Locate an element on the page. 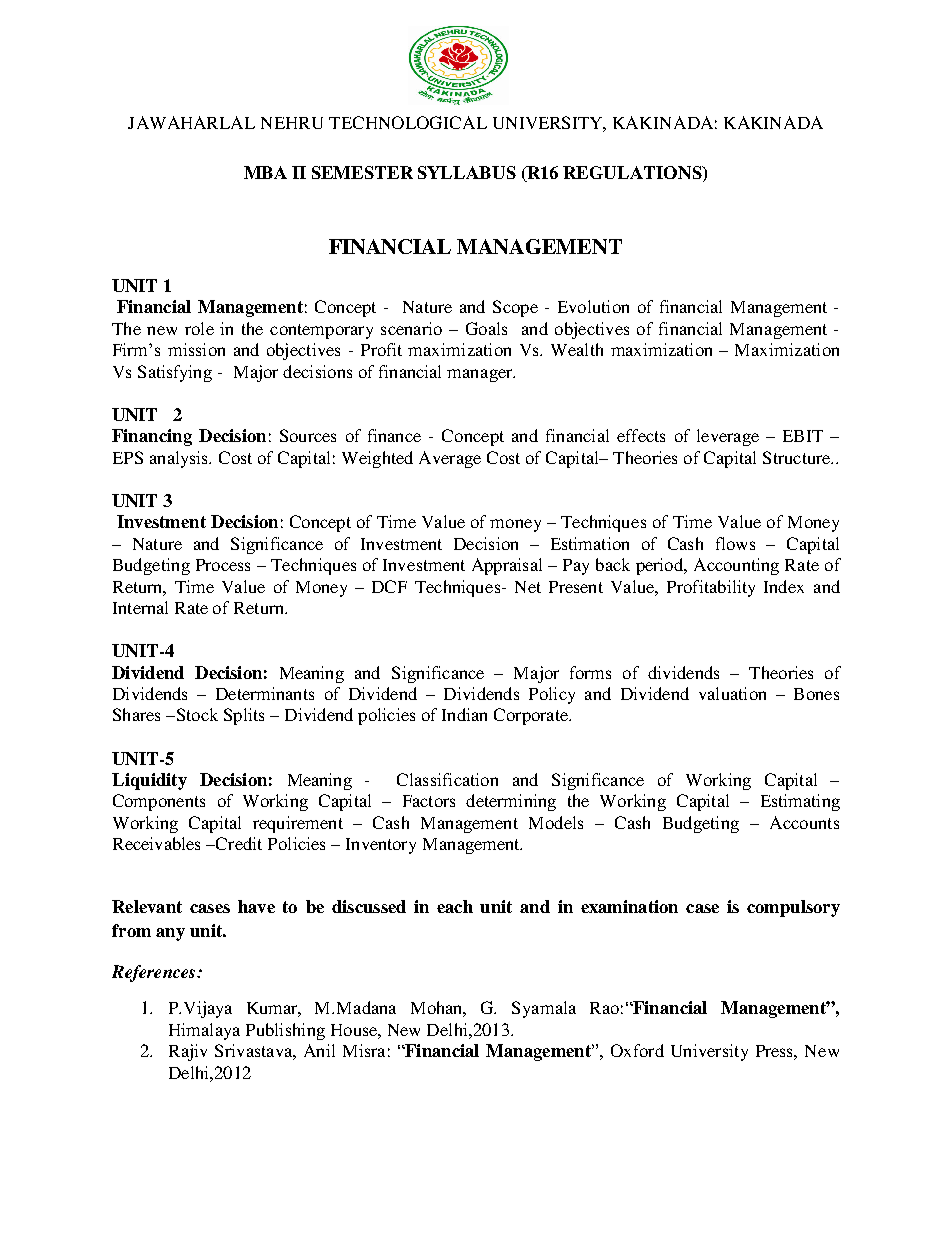 The image size is (952, 1233). Average is located at coordinates (450, 459).
